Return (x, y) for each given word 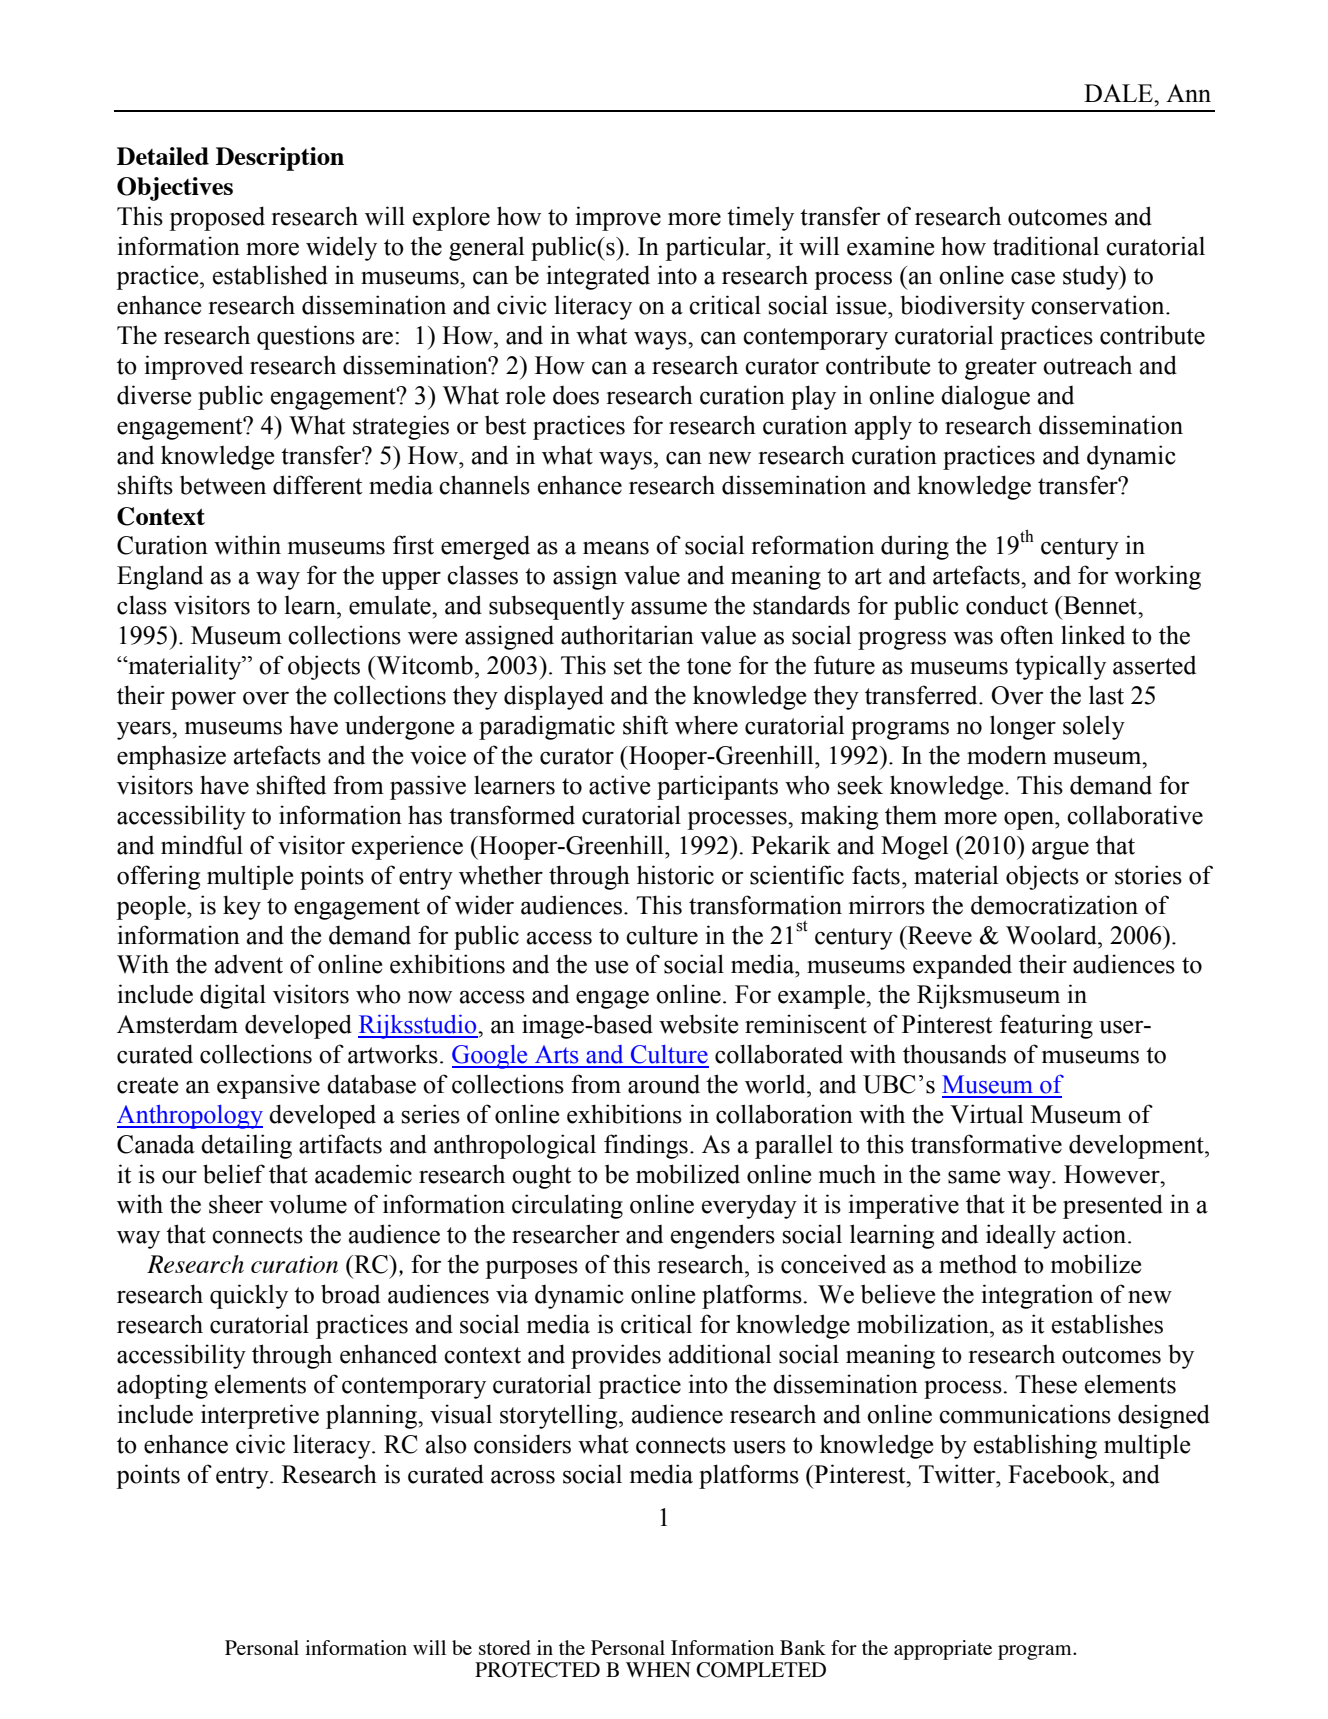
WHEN (658, 1669)
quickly (249, 1296)
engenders (723, 1236)
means (616, 548)
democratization (1054, 905)
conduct (1007, 605)
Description (280, 159)
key (242, 907)
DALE (1119, 93)
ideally (1021, 1236)
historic (675, 875)
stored (505, 1647)
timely (760, 218)
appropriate (943, 1650)
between (223, 485)
